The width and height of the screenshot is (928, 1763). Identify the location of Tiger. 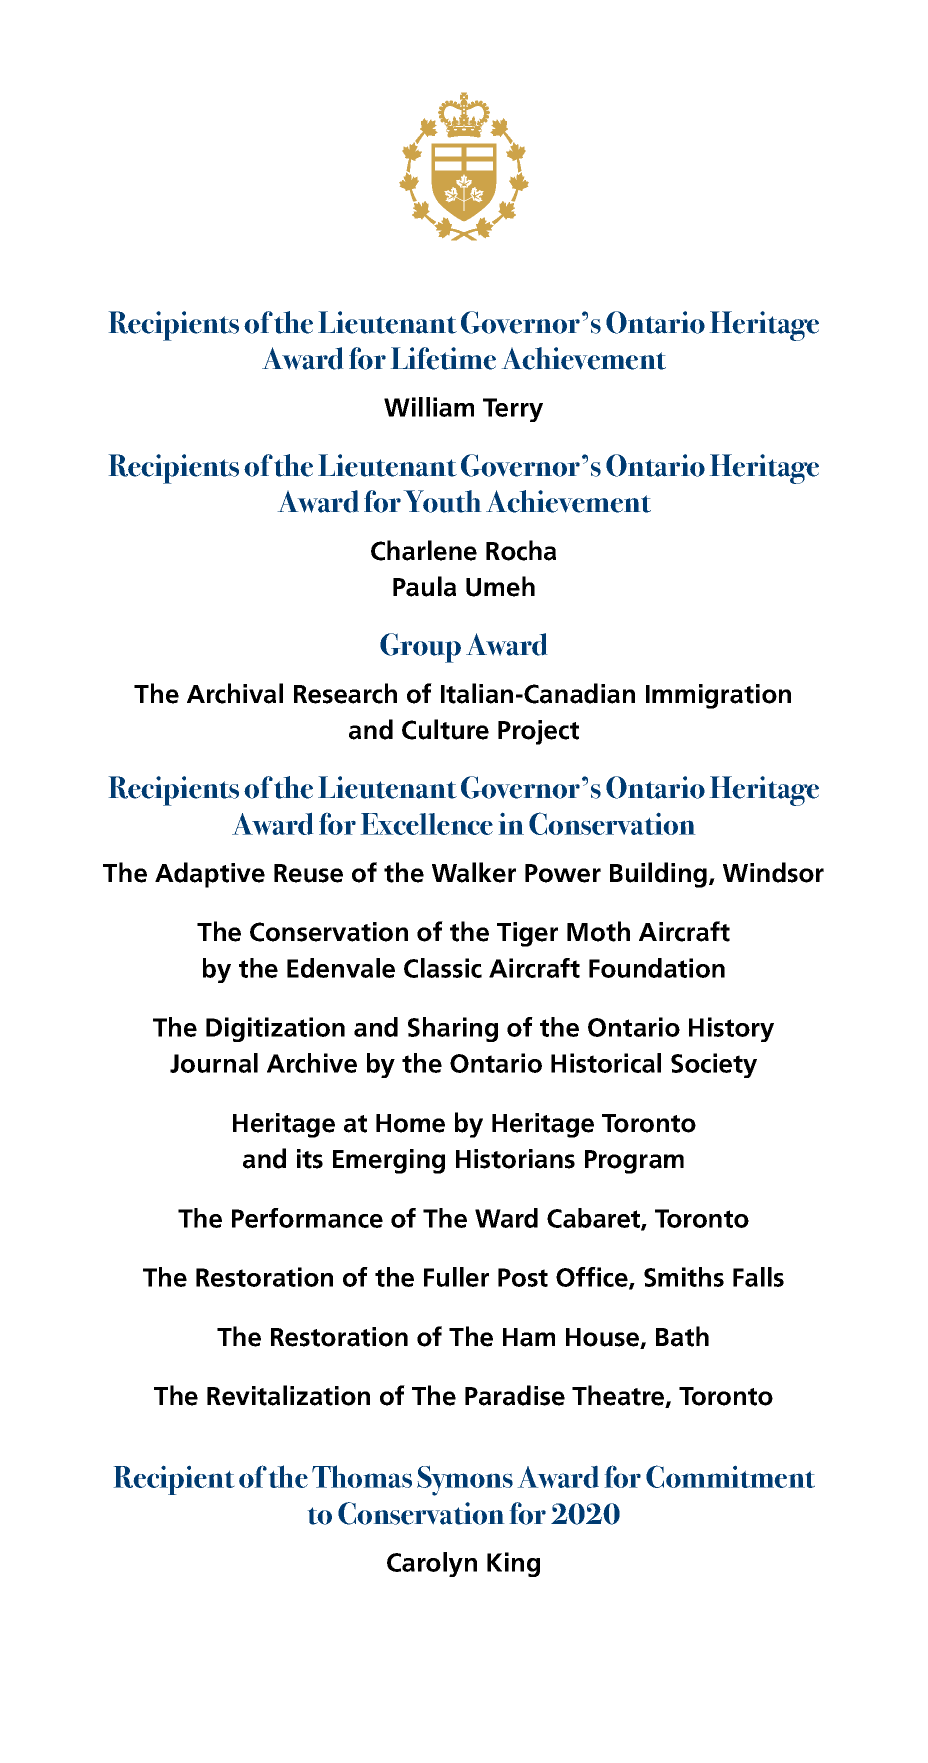
(527, 934).
